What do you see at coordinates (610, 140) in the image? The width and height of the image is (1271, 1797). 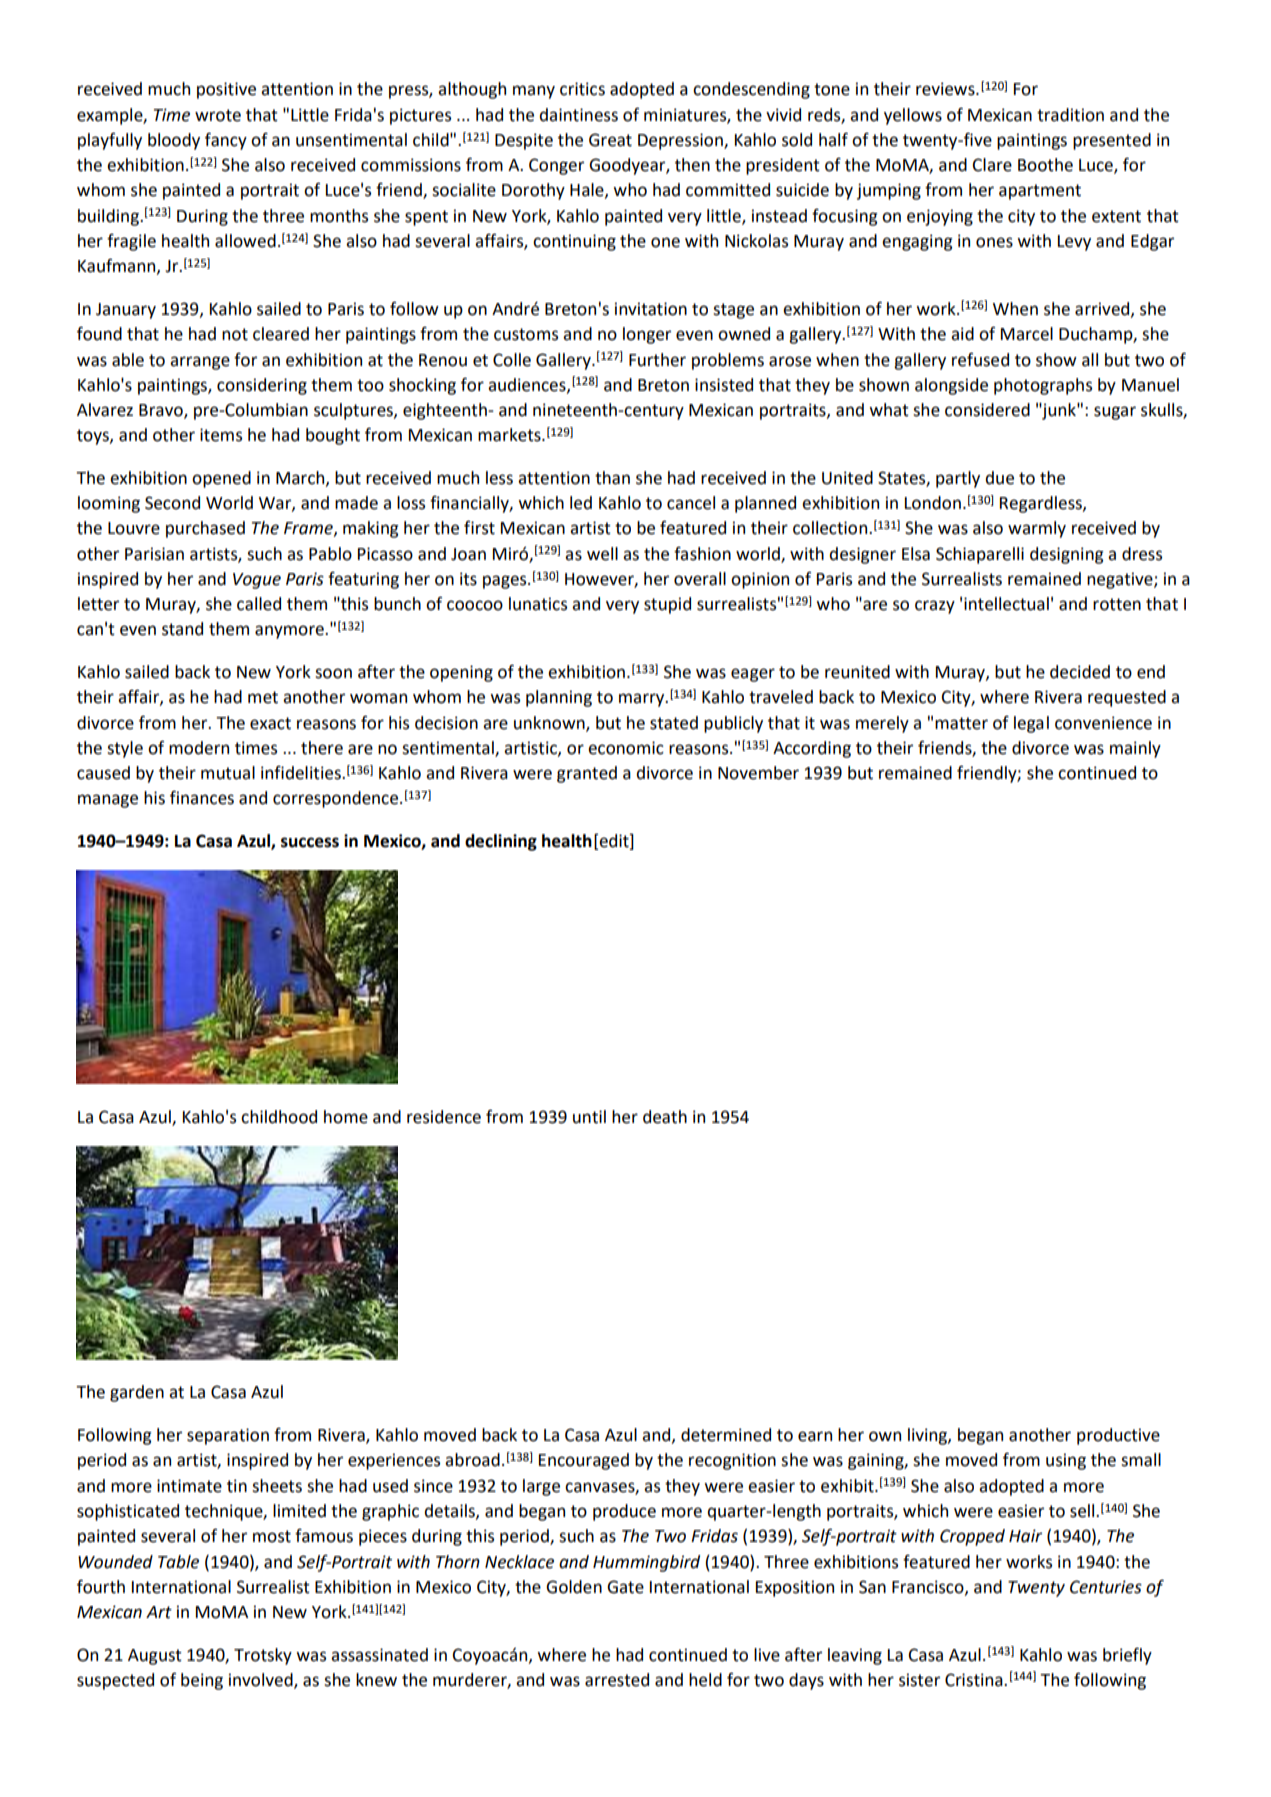 I see `Great` at bounding box center [610, 140].
